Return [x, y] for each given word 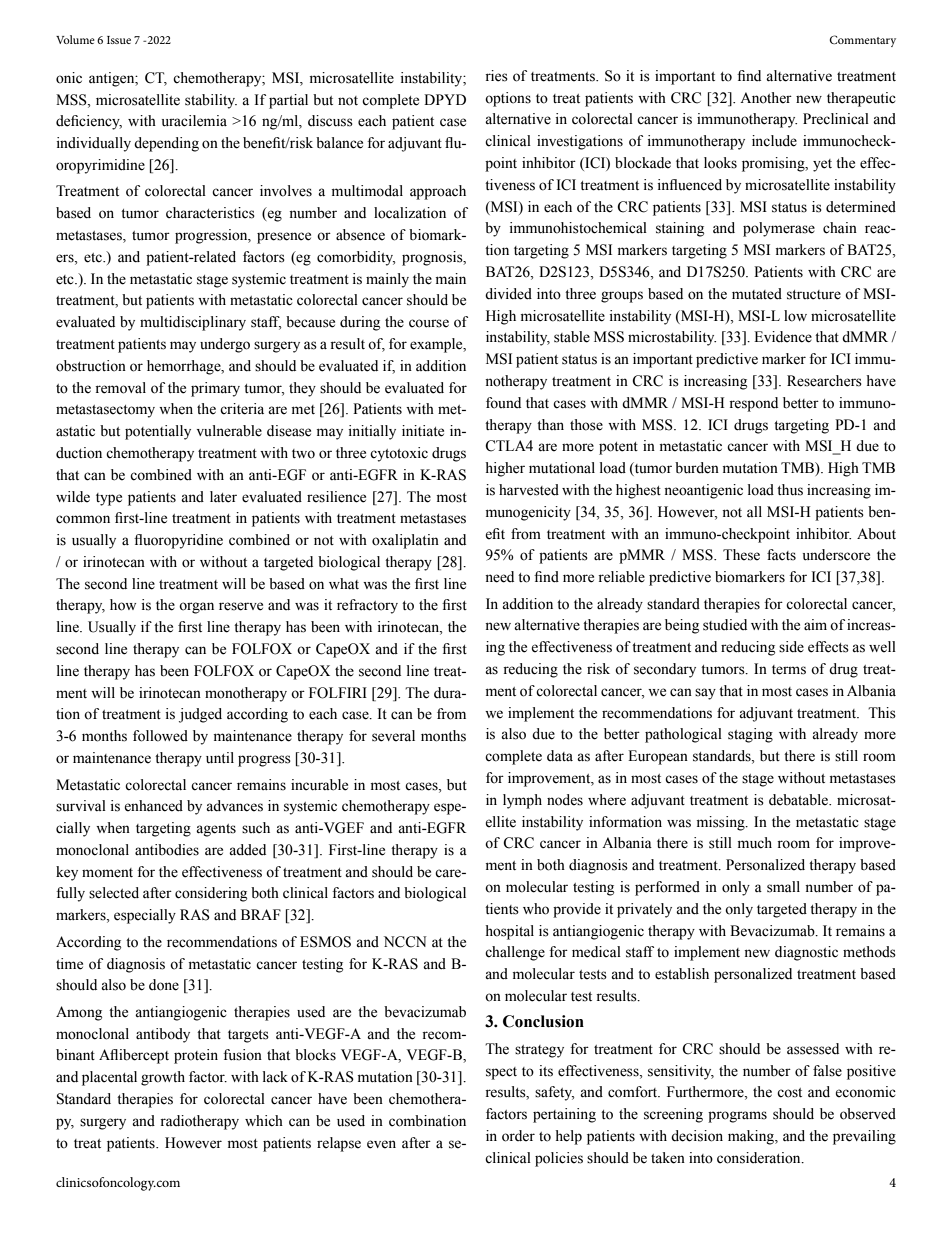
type [109, 499]
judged [200, 715]
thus [790, 490]
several [393, 736]
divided [508, 294]
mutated [757, 294]
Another [766, 98]
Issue [119, 40]
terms [789, 670]
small [783, 887]
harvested [529, 490]
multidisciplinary [193, 323]
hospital [509, 932]
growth [163, 1078]
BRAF [261, 914]
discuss [330, 121]
